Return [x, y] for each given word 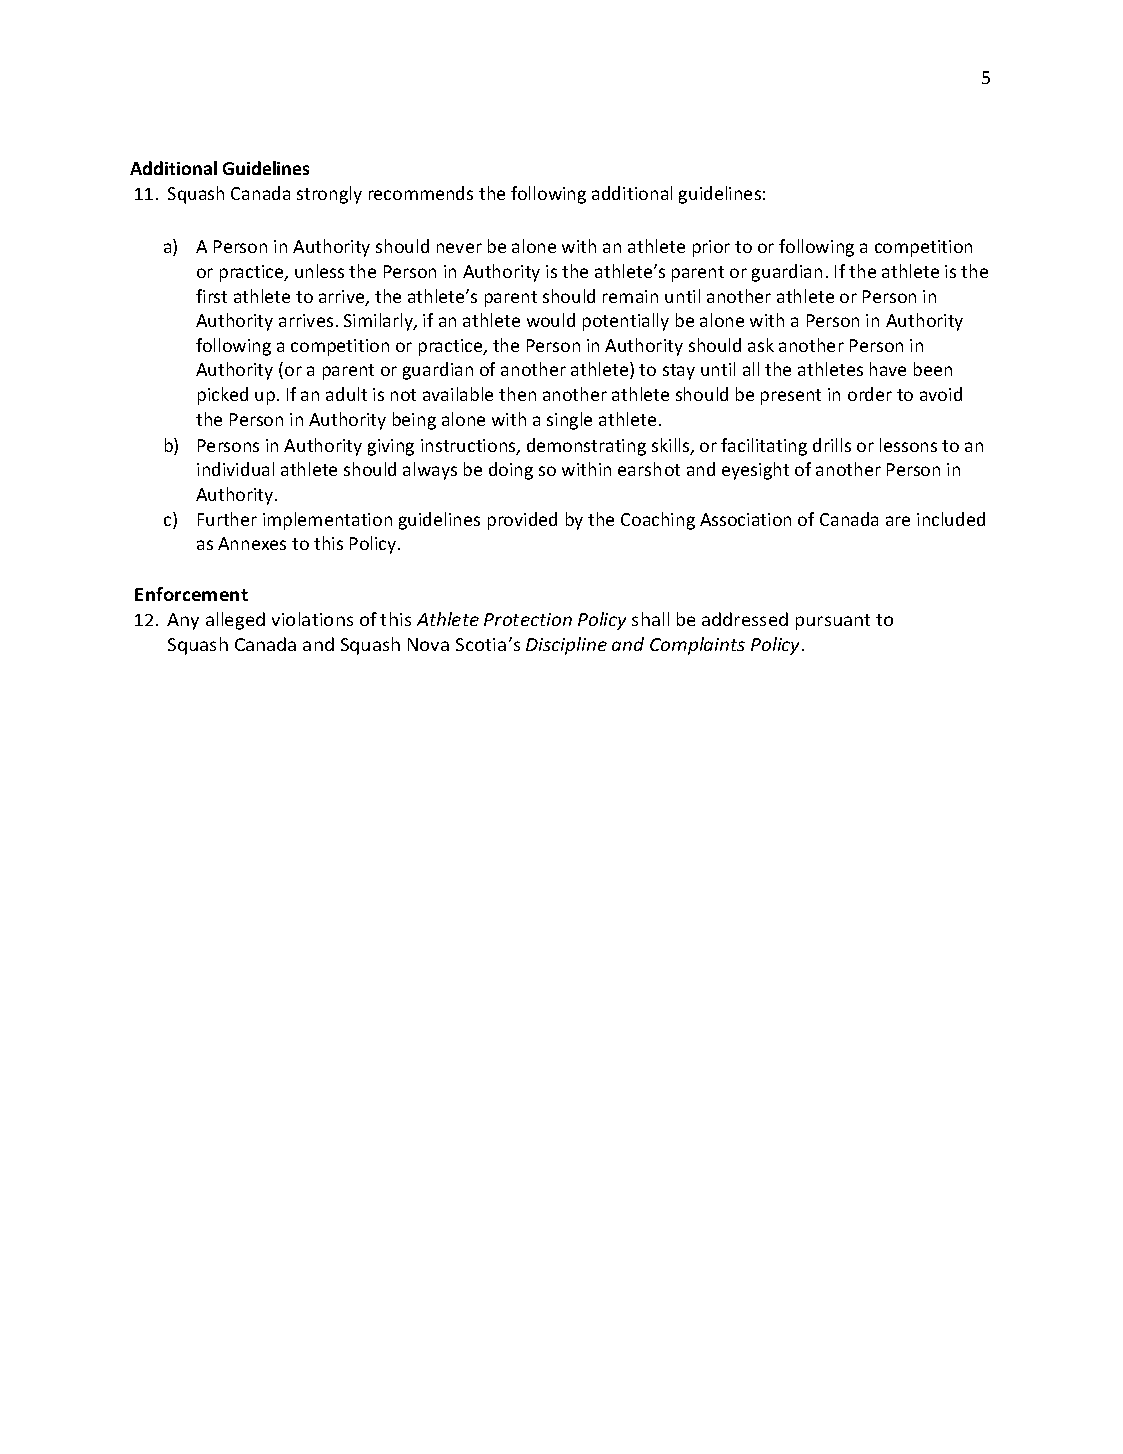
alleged [235, 621]
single [569, 421]
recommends [421, 193]
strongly [329, 195]
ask [761, 345]
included [951, 519]
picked [223, 396]
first [211, 296]
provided [522, 521]
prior [711, 248]
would [551, 320]
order [870, 394]
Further [227, 519]
